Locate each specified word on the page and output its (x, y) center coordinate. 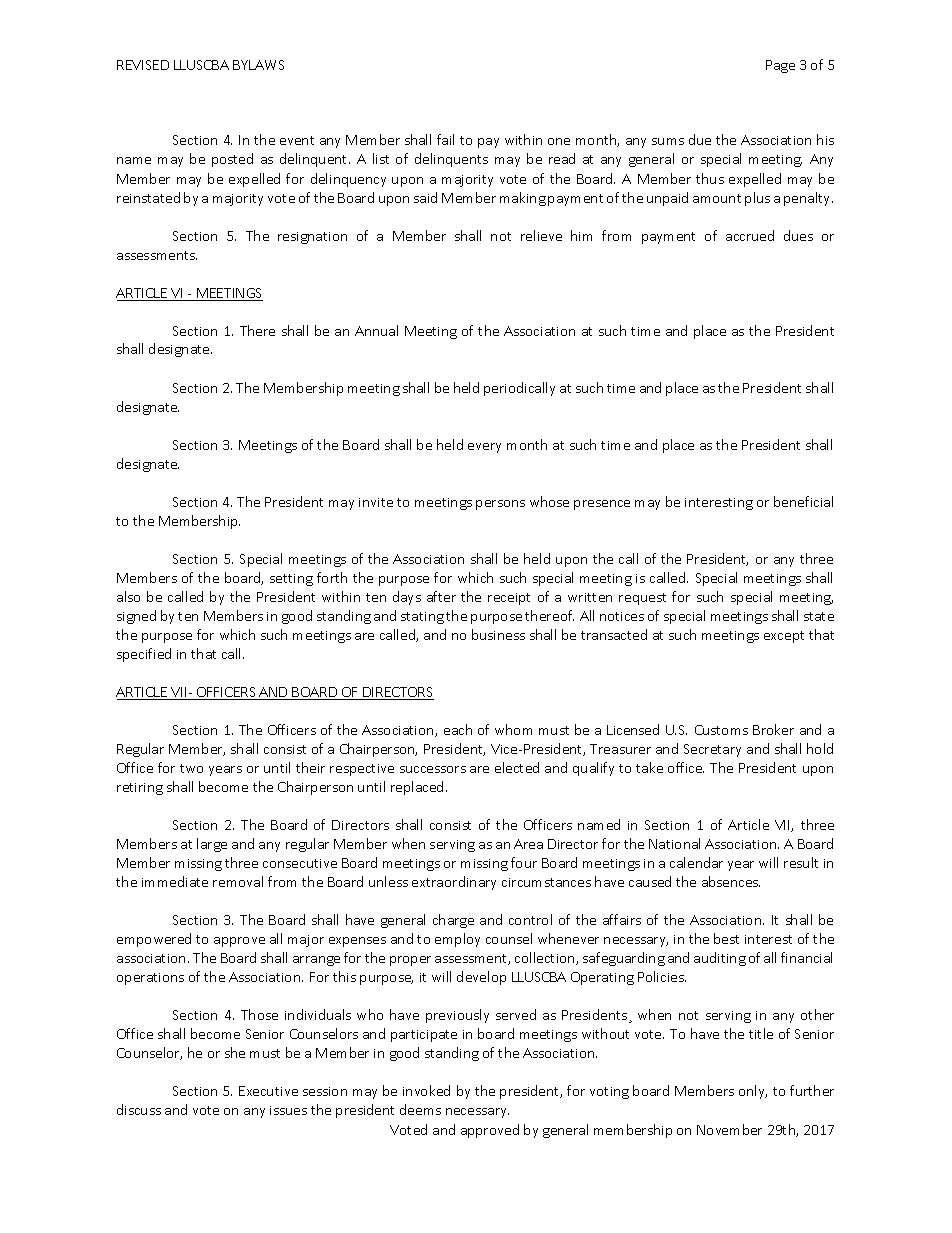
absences (731, 881)
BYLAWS (258, 65)
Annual (376, 330)
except (784, 637)
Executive (268, 1091)
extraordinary (454, 883)
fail (445, 139)
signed (136, 617)
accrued (750, 235)
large (212, 845)
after (441, 596)
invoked (426, 1090)
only (753, 1092)
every (484, 448)
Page (780, 66)
